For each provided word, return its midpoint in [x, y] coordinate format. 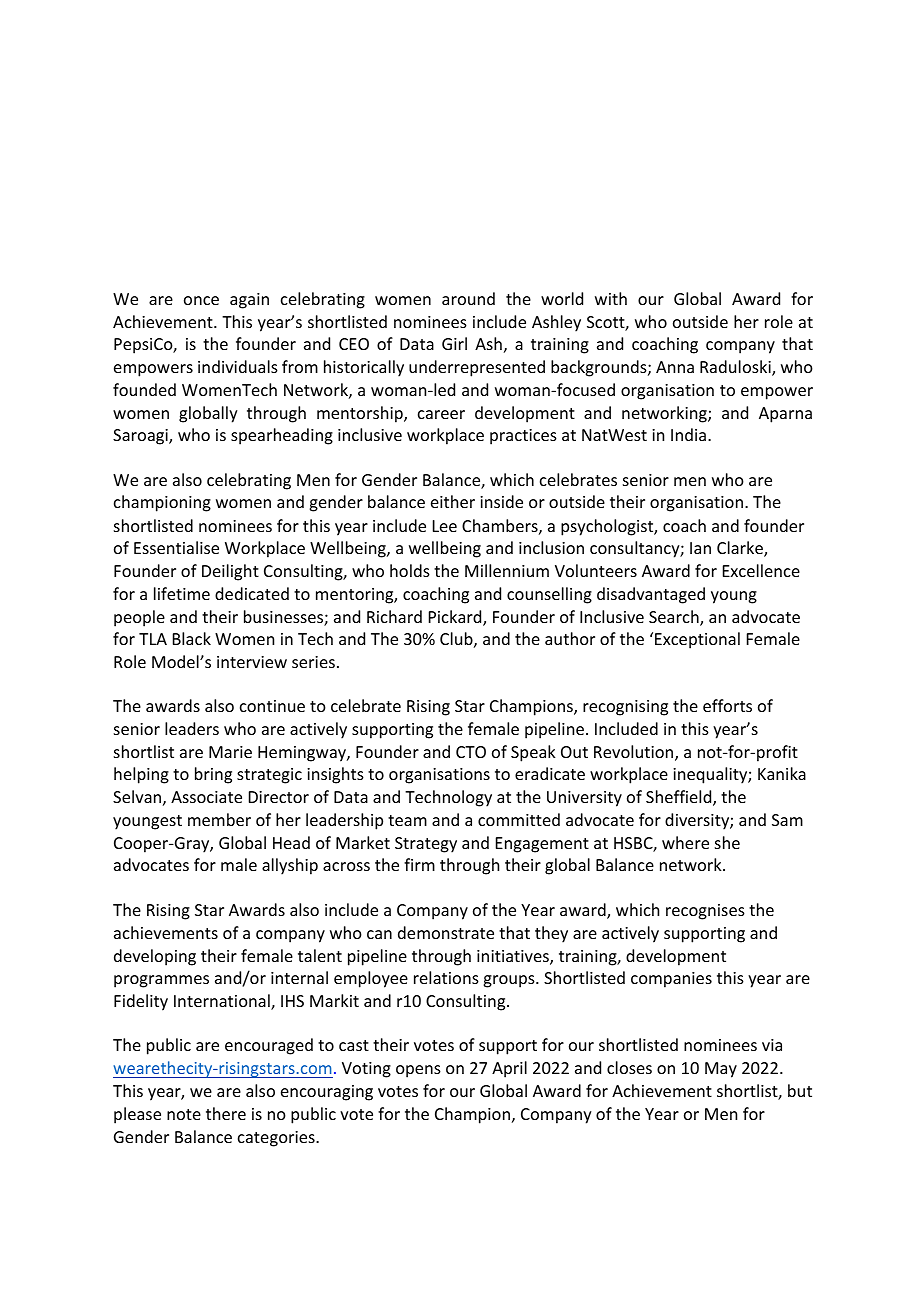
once [201, 300]
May [721, 1070]
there [226, 1113]
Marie [230, 752]
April [509, 1069]
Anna [675, 367]
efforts [727, 705]
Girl [454, 343]
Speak [533, 753]
